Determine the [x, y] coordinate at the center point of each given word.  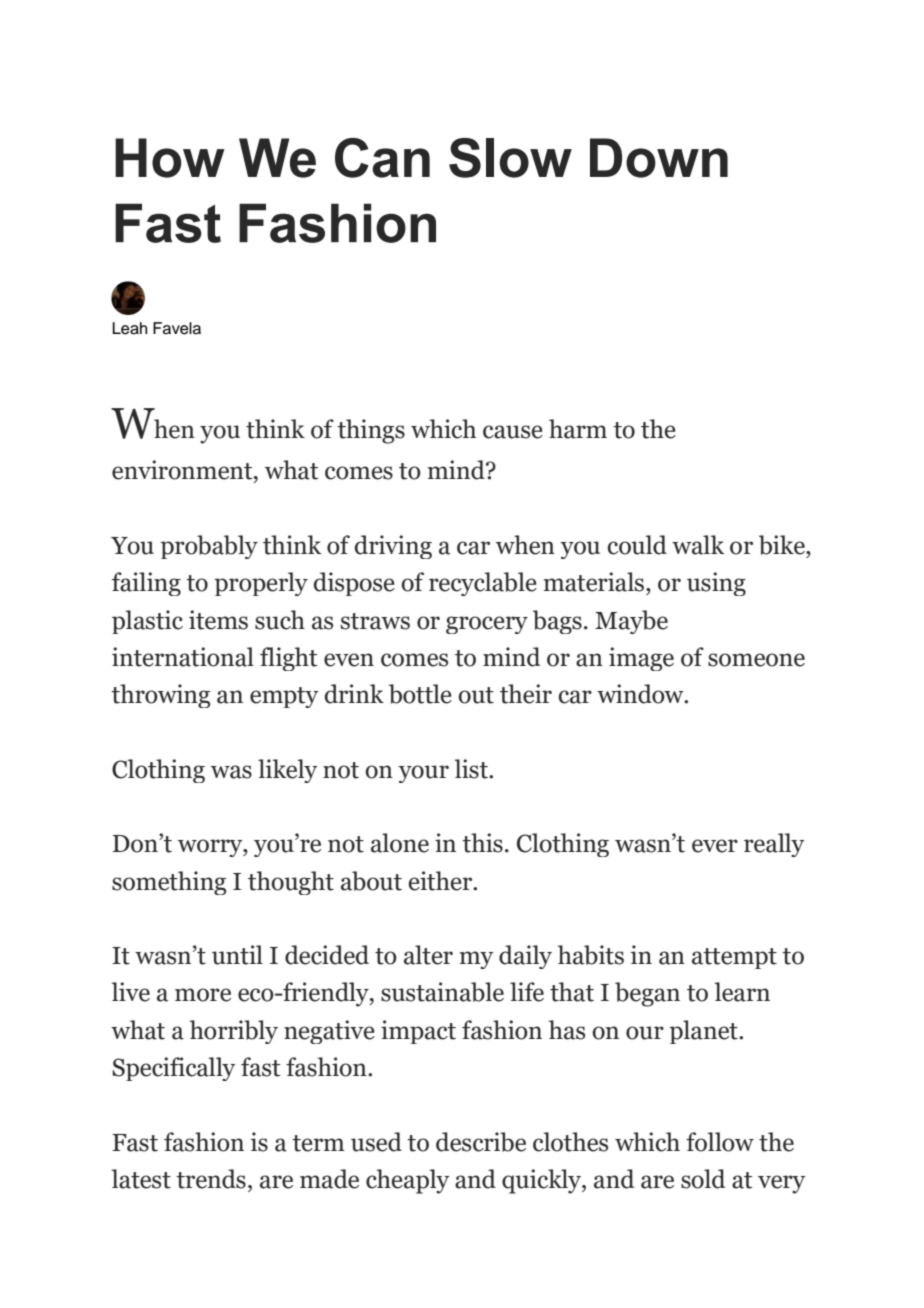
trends [211, 1179]
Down [659, 158]
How [170, 158]
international [183, 657]
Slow [510, 158]
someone [756, 660]
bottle [420, 694]
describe [481, 1142]
